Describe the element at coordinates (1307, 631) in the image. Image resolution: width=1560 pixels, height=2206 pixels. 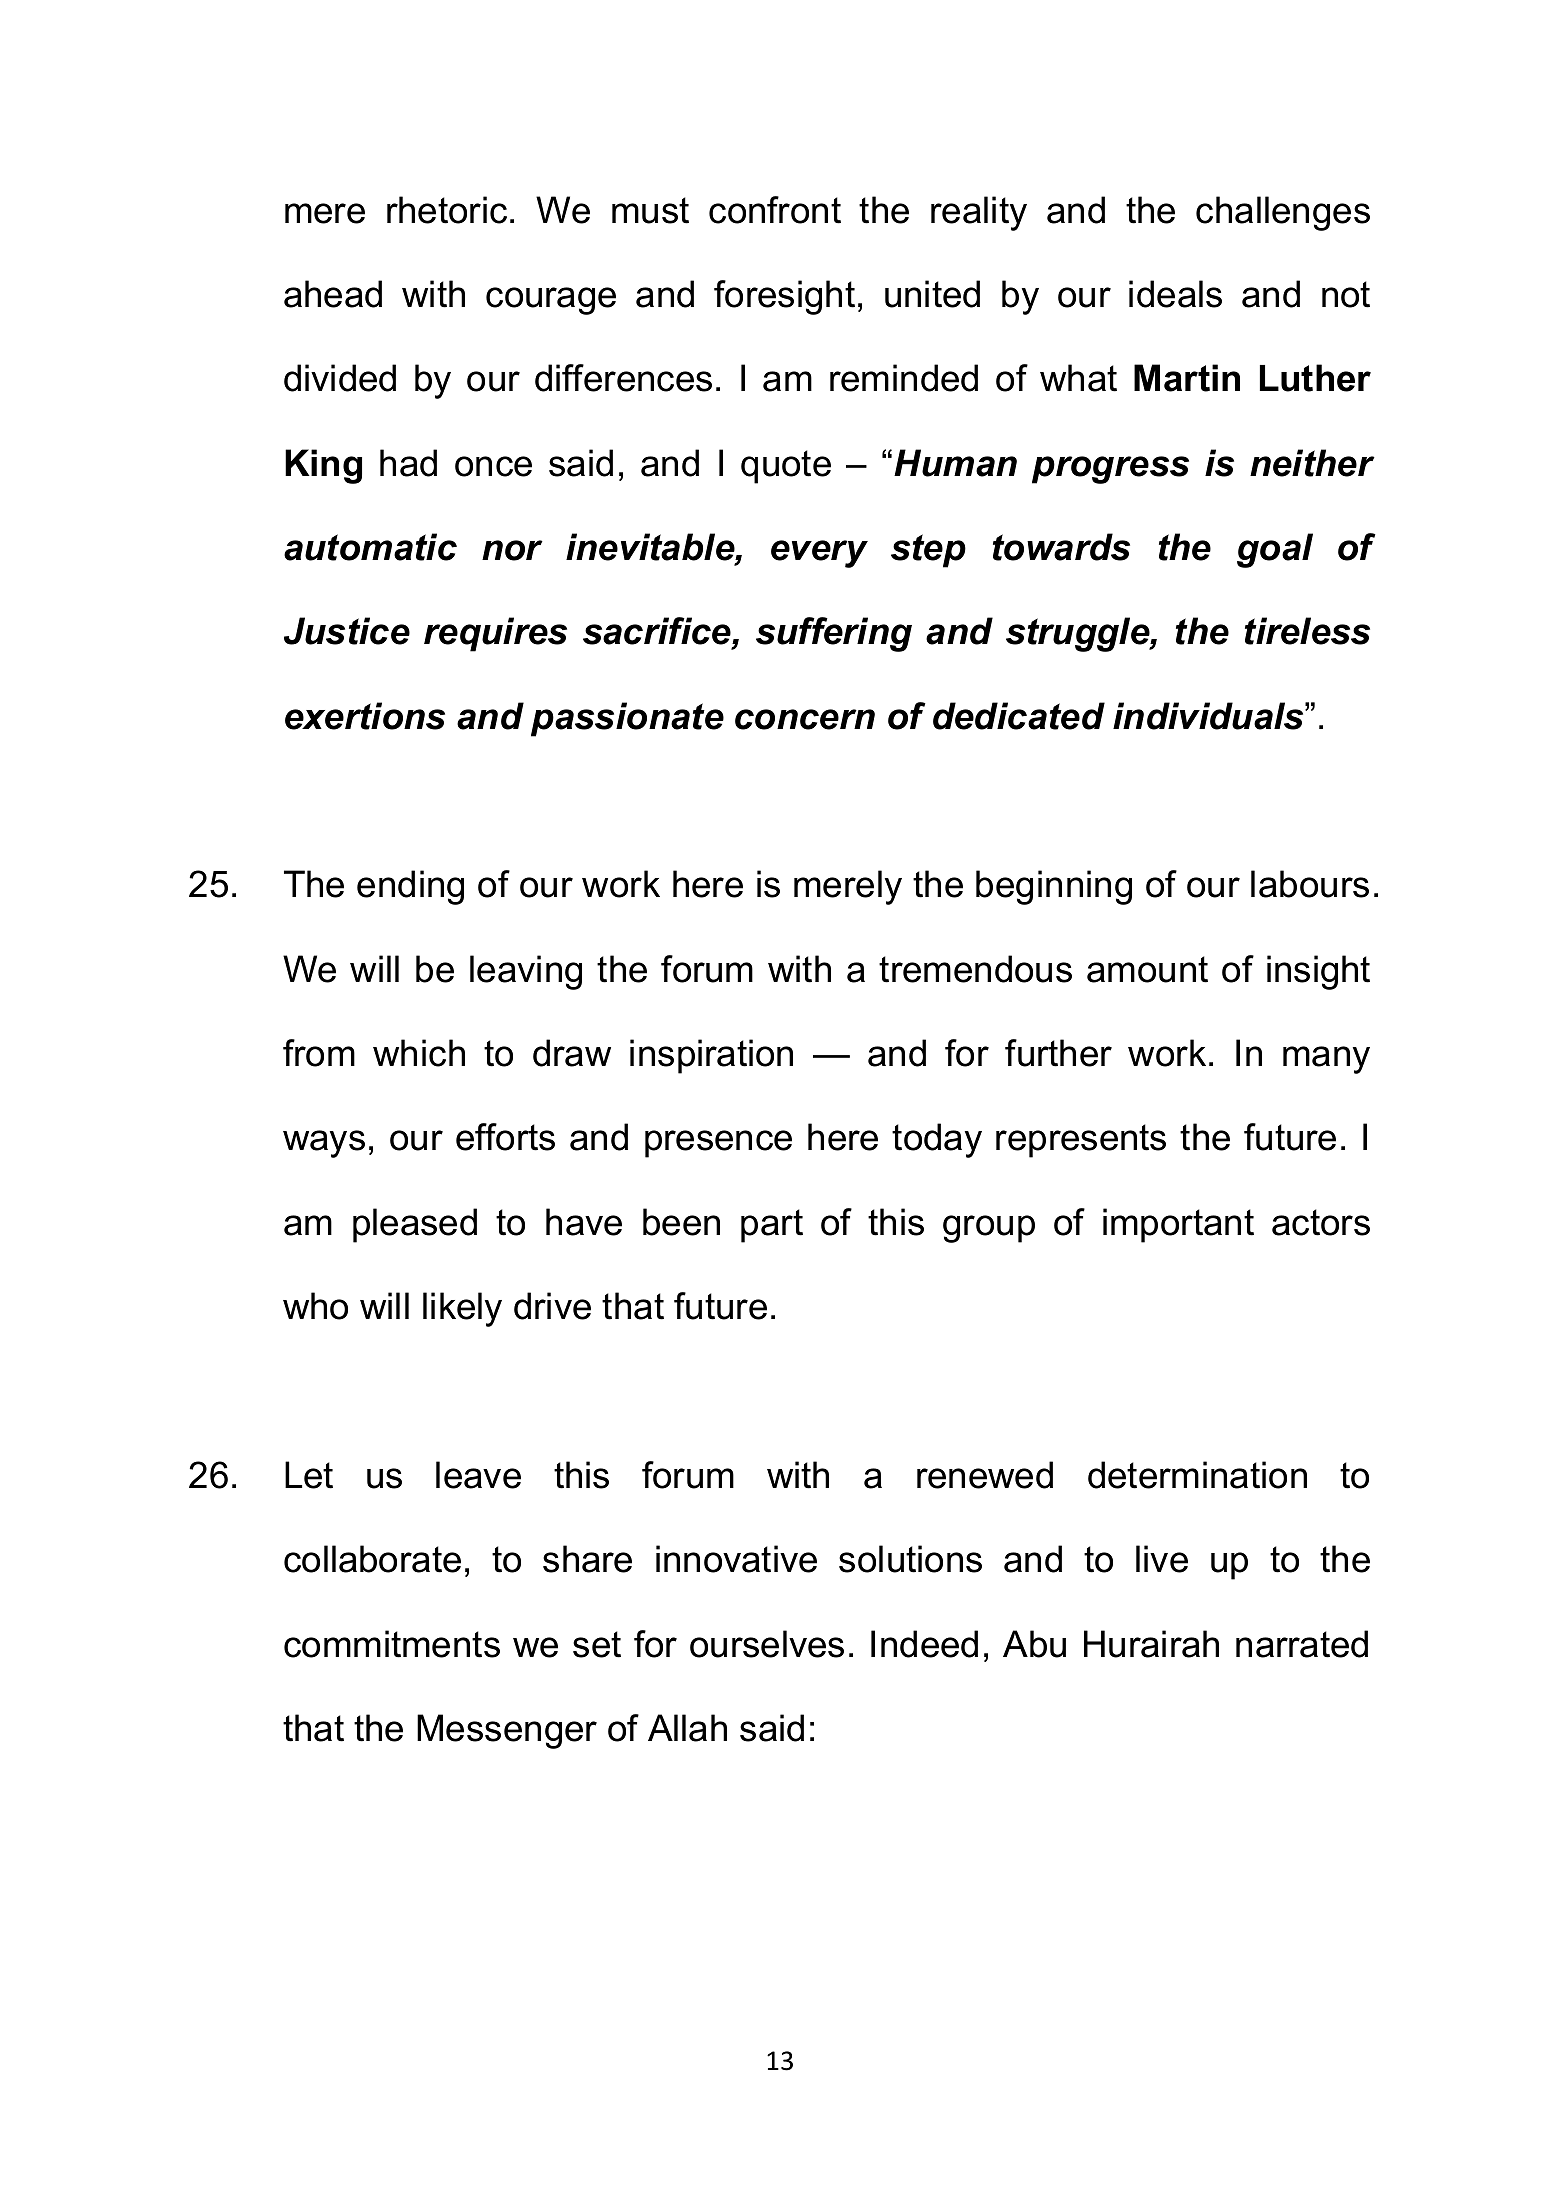
I see `tireless` at that location.
